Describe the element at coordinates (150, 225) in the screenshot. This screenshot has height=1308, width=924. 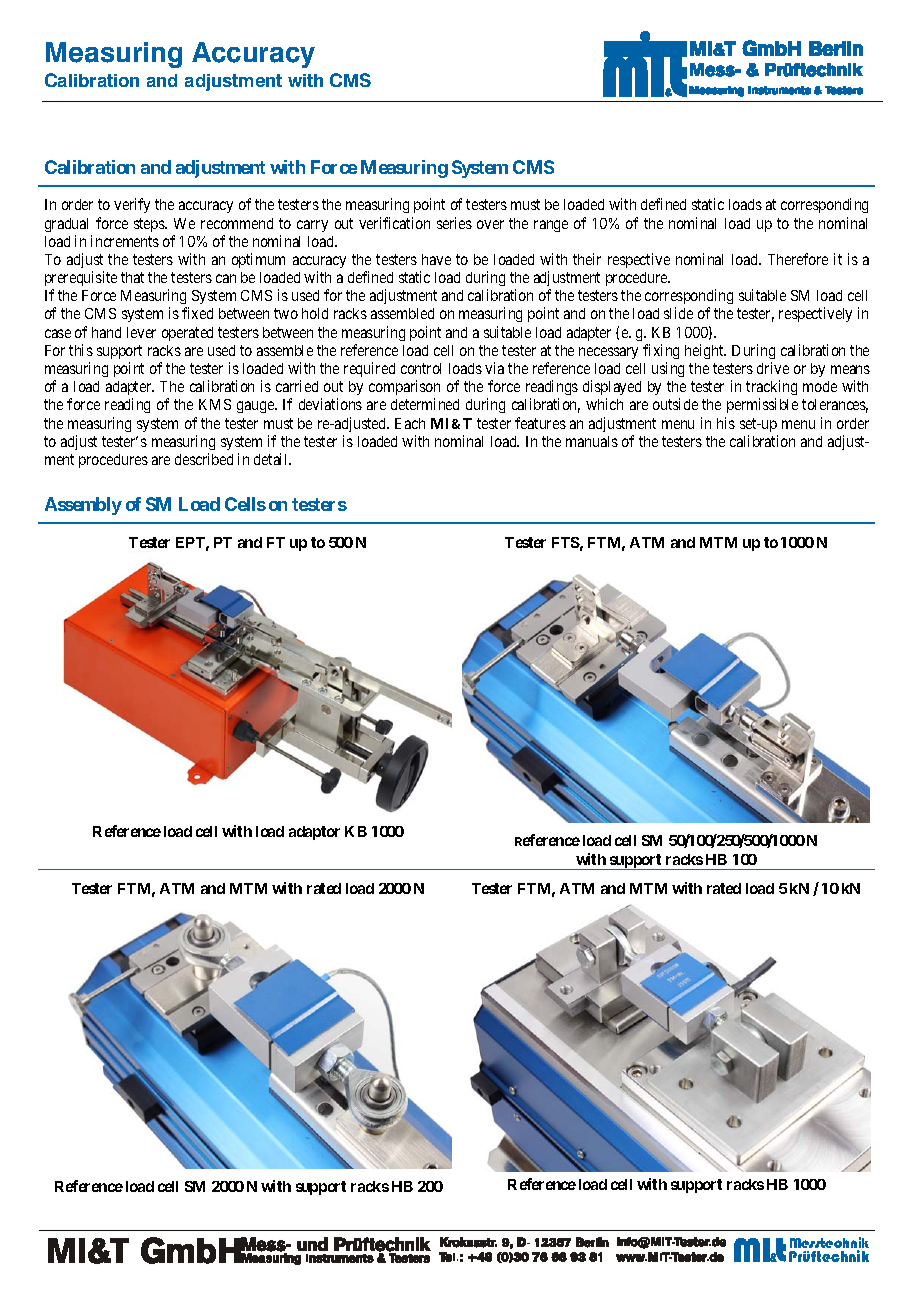
I see `steps` at that location.
